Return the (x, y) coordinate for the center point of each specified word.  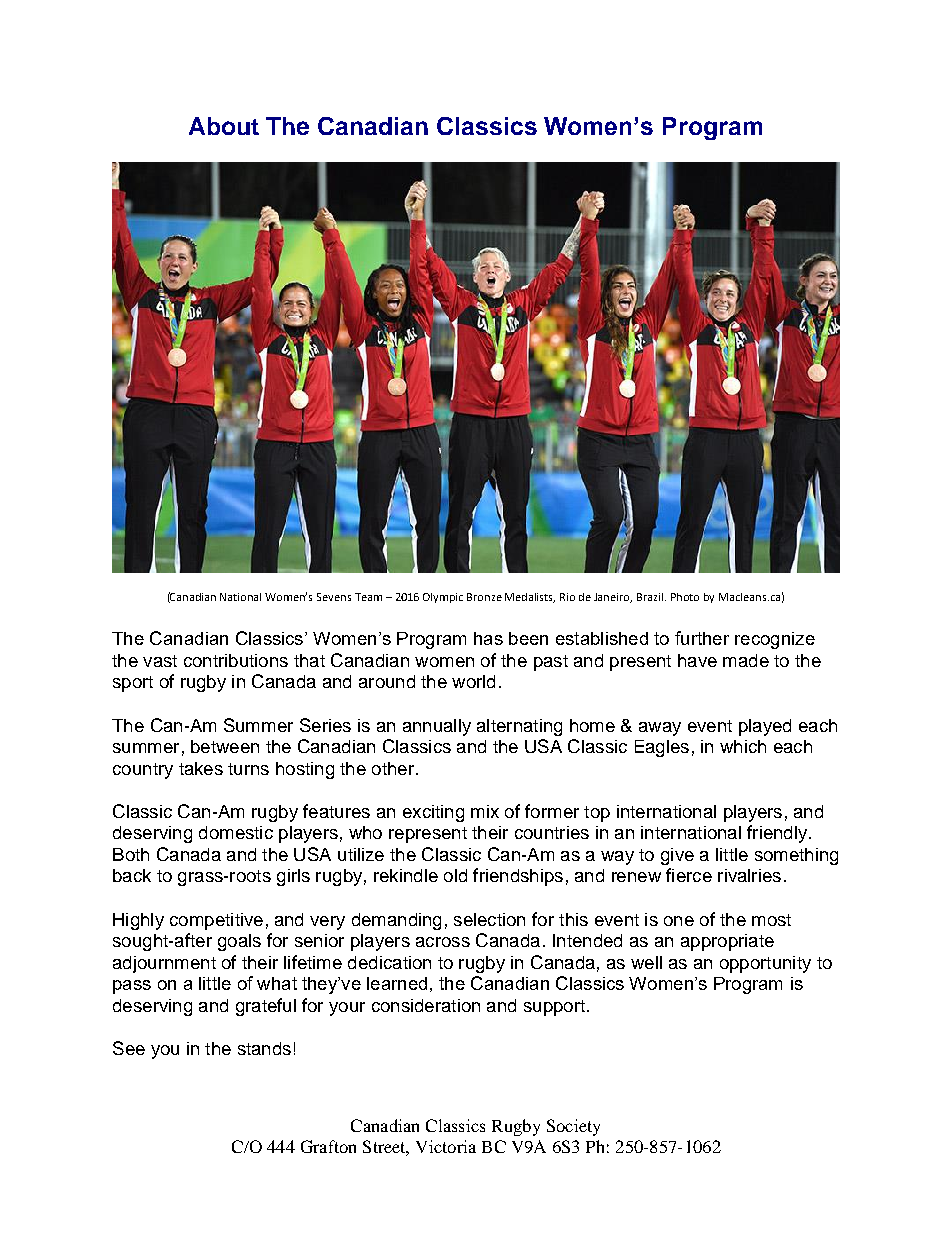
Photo (685, 597)
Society (573, 1127)
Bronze (484, 597)
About (224, 126)
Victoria (446, 1146)
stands (264, 1048)
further (702, 638)
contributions (236, 660)
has (488, 638)
